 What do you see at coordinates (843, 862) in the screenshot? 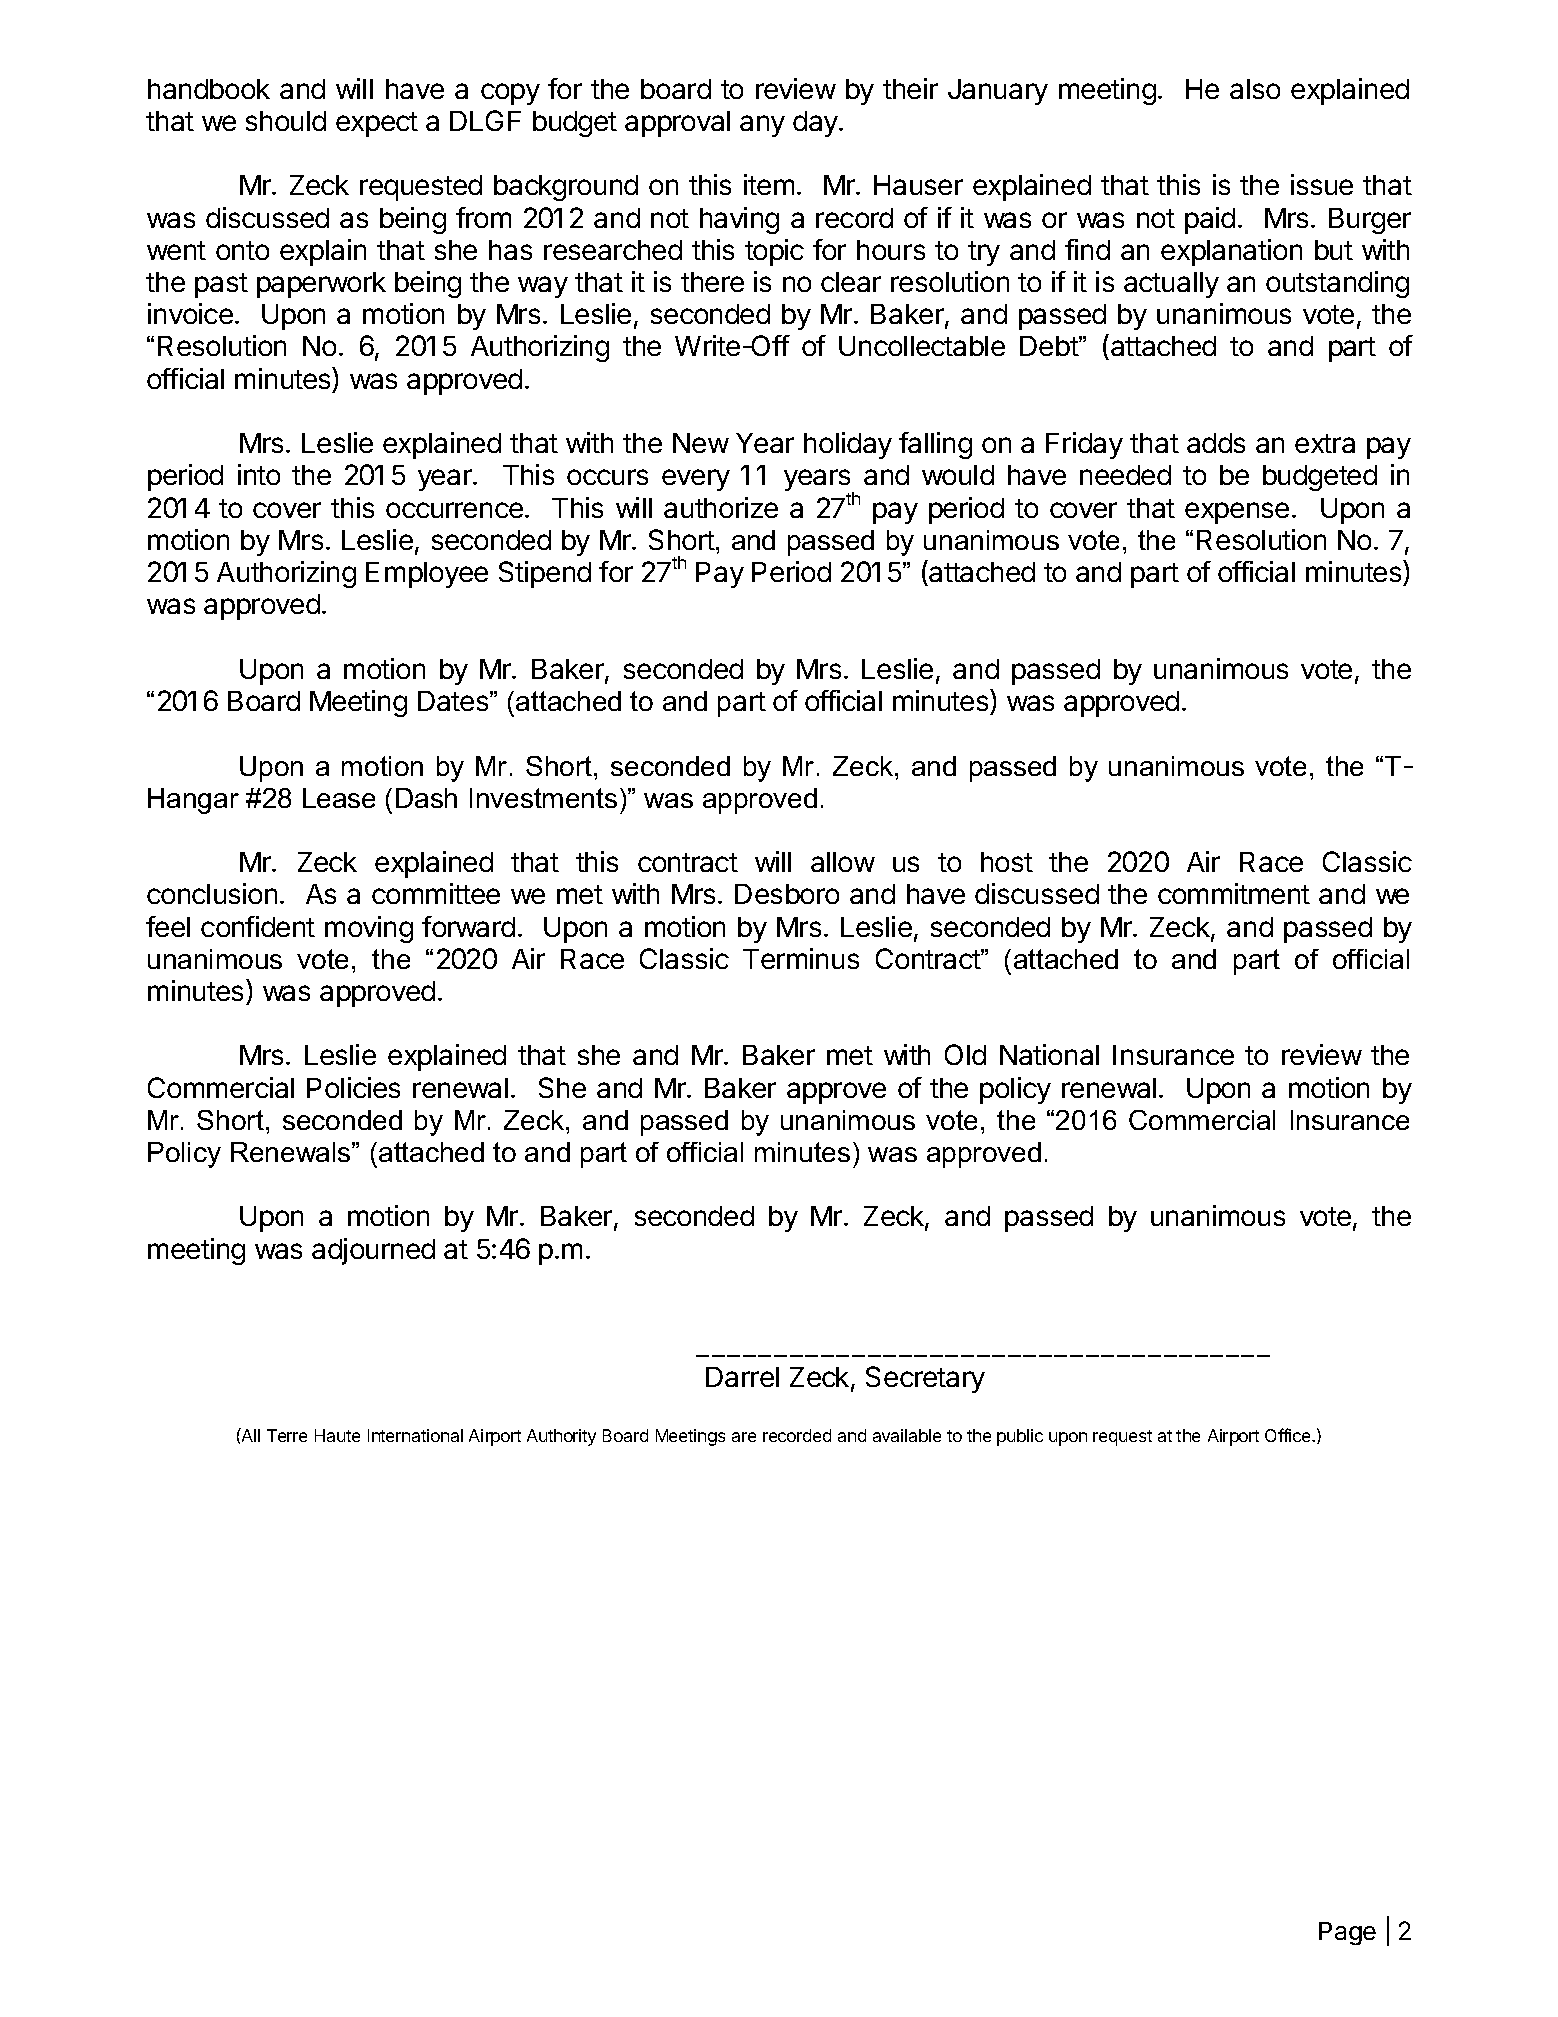
I see `allow` at bounding box center [843, 862].
